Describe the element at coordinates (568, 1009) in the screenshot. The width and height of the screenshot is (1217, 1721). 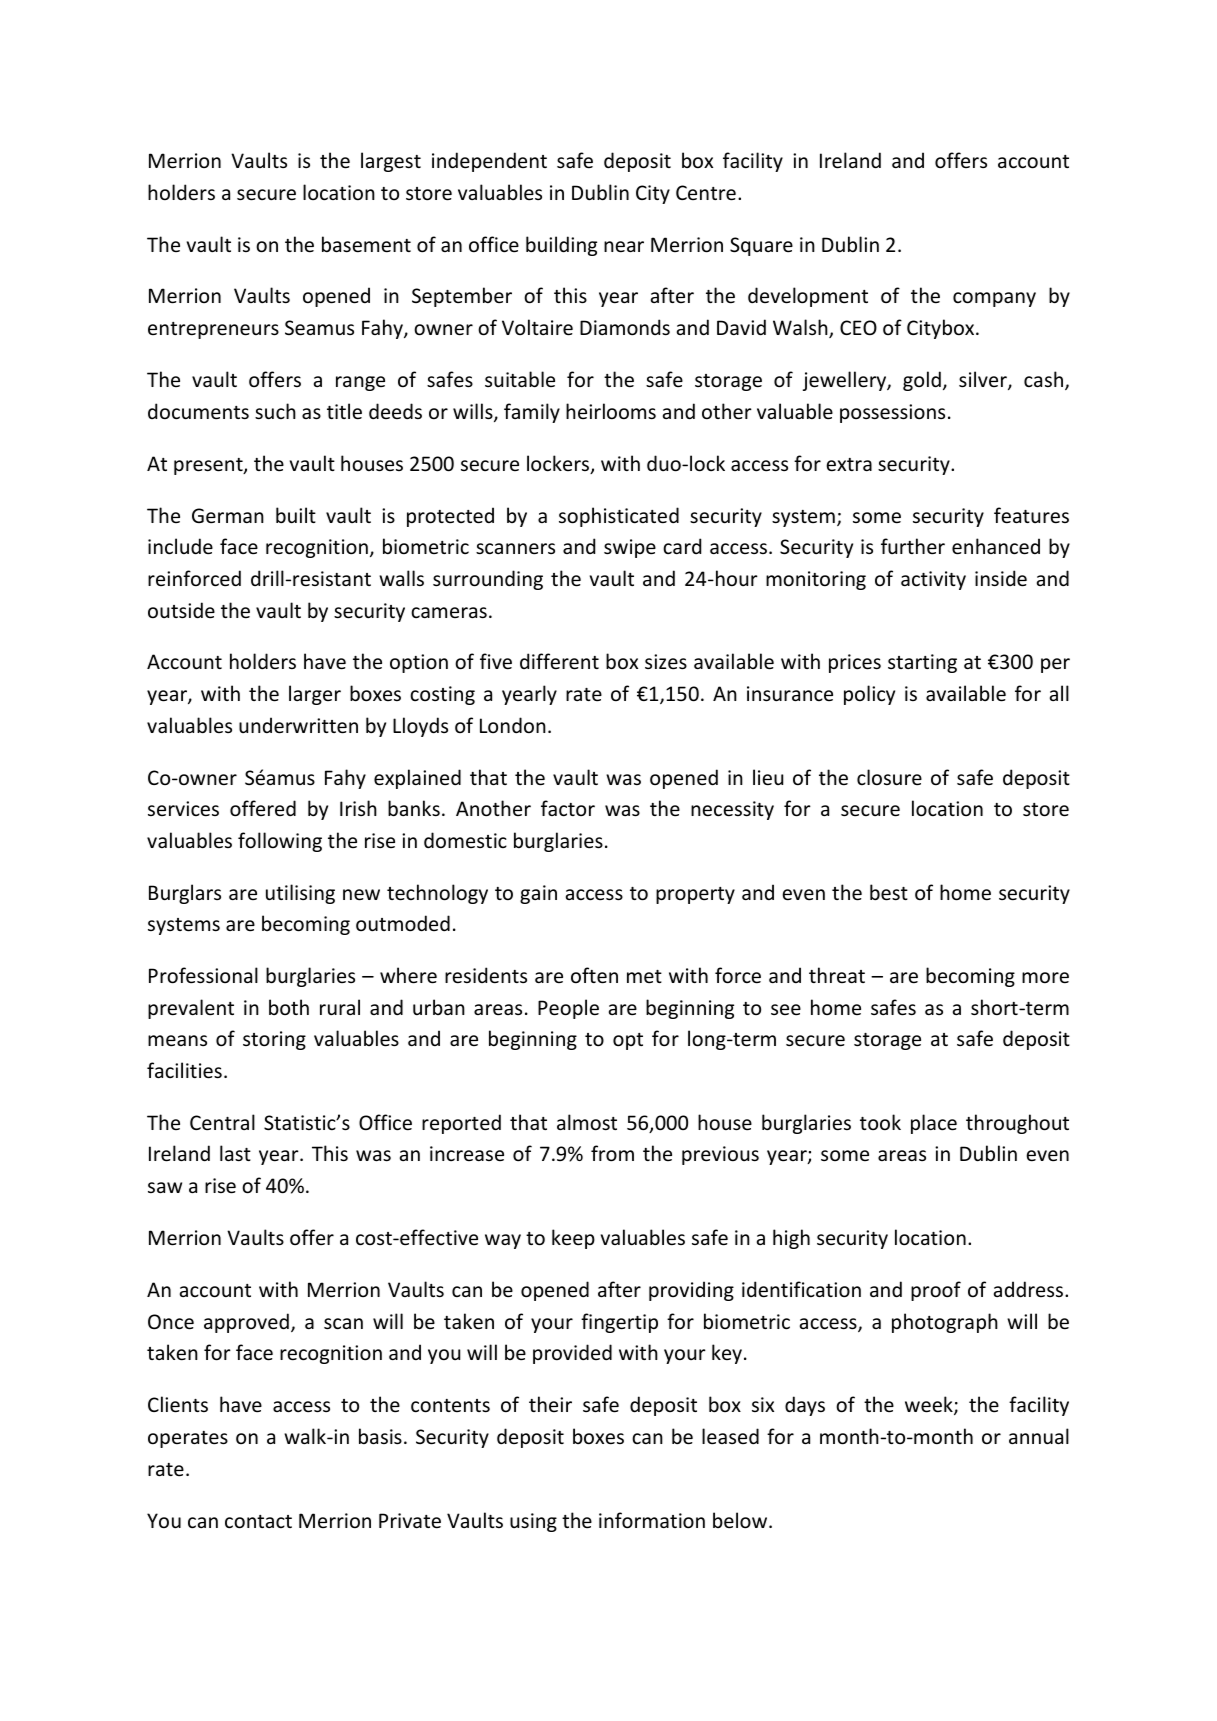
I see `People` at that location.
